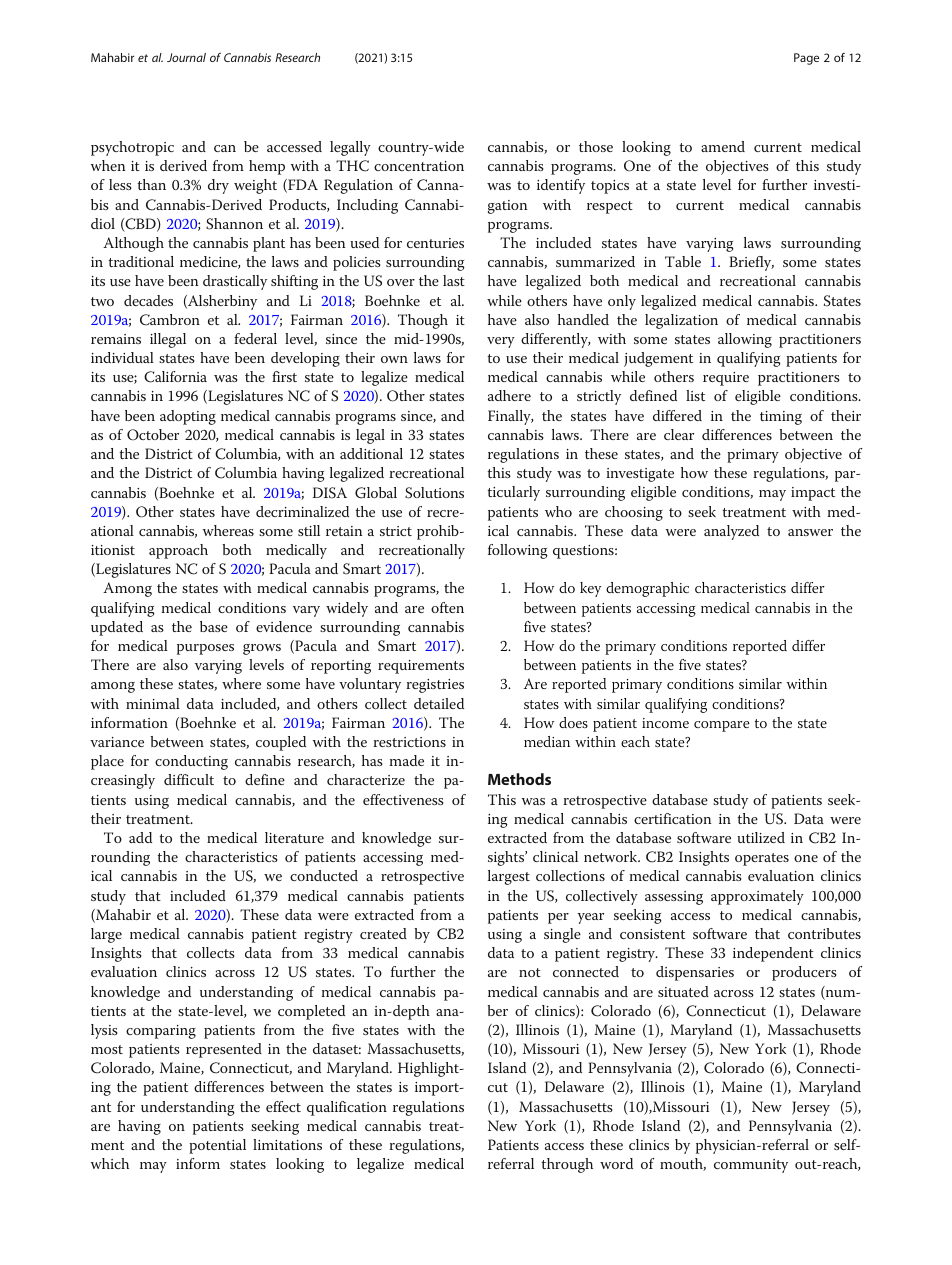 The height and width of the screenshot is (1265, 952). Describe the element at coordinates (188, 417) in the screenshot. I see `adopting` at that location.
